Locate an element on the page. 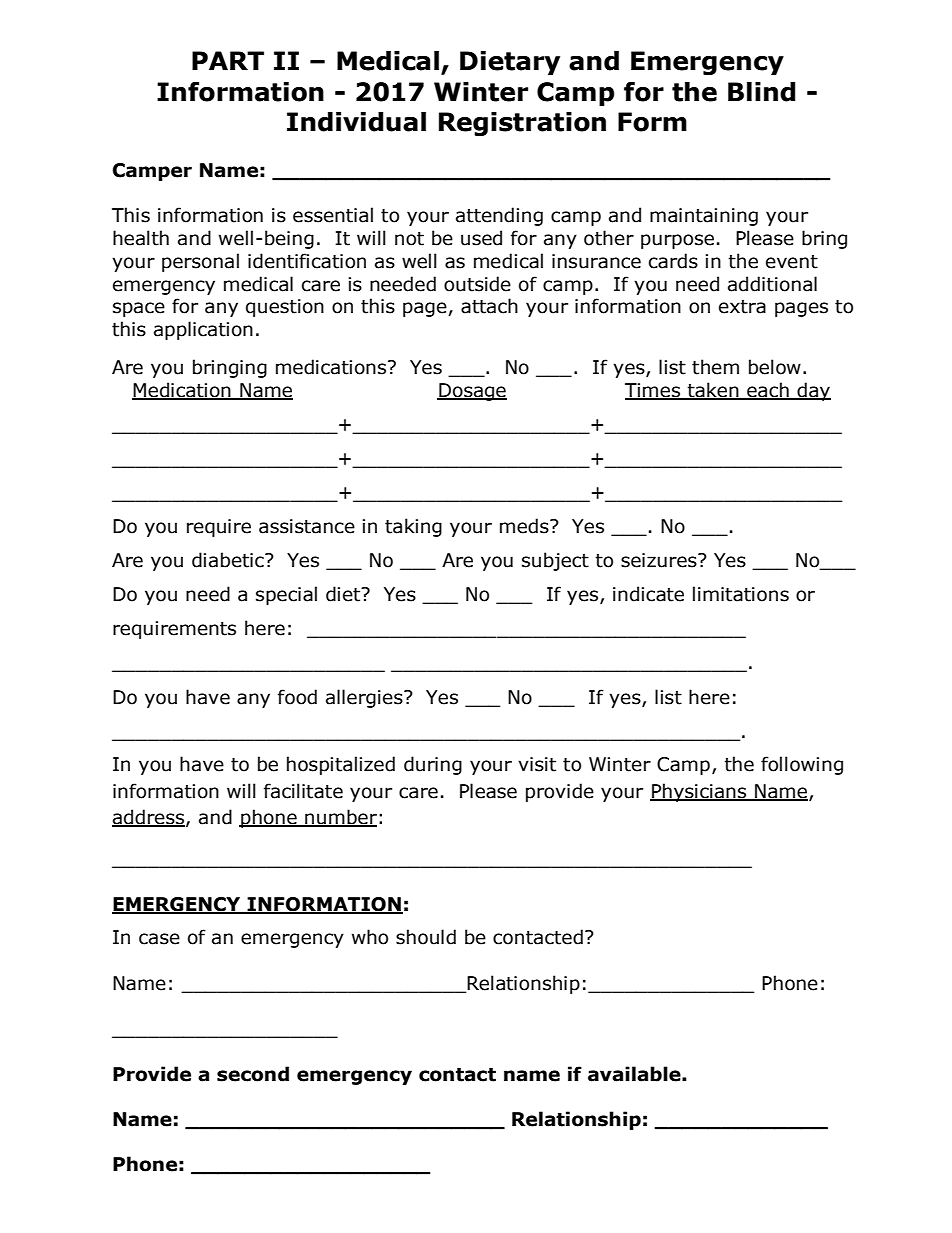  PART is located at coordinates (228, 60).
